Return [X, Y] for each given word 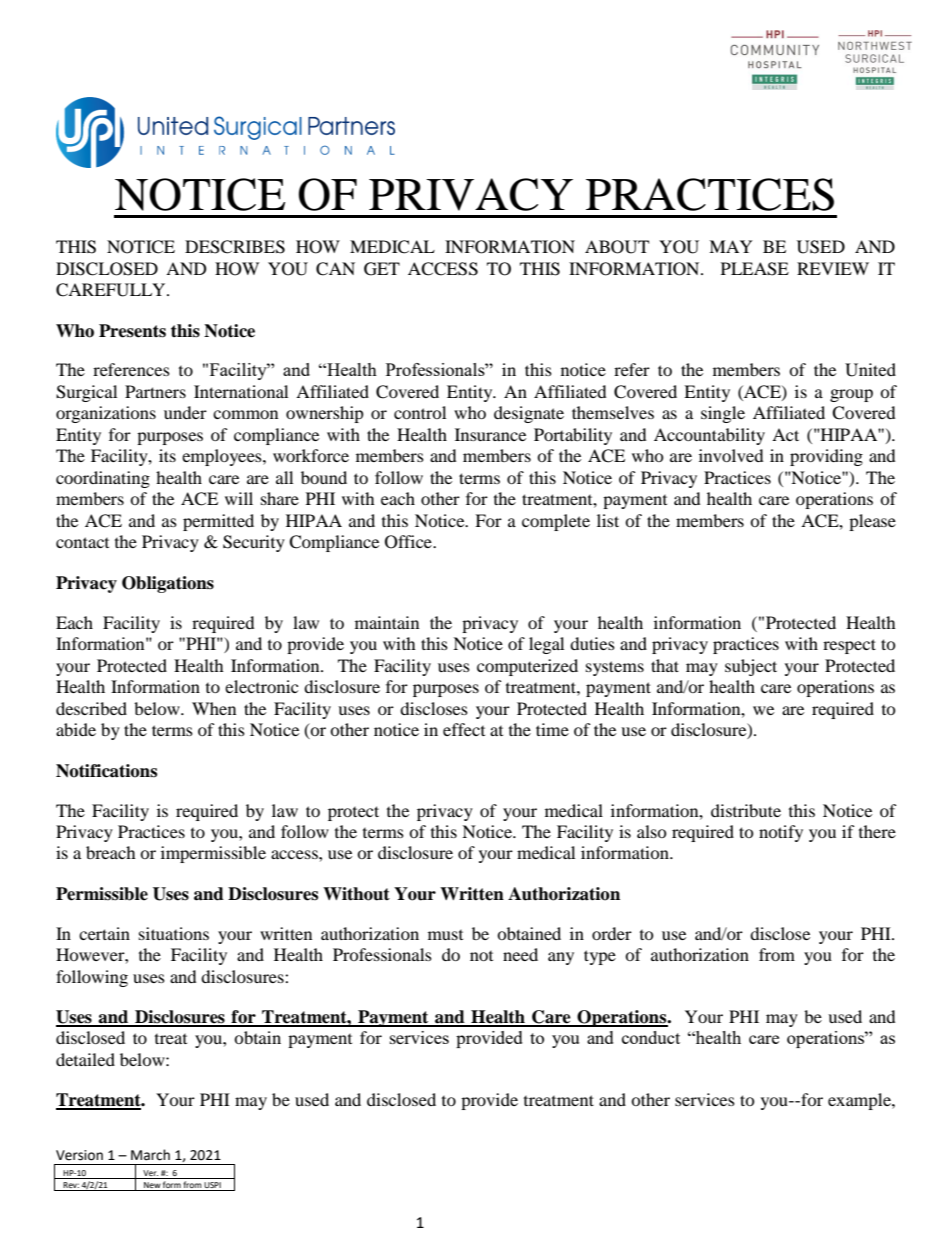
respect [849, 646]
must [445, 935]
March [150, 1155]
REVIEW [833, 268]
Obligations [168, 584]
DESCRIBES [235, 247]
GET [382, 269]
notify [781, 833]
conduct [651, 1037]
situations [174, 933]
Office [409, 542]
